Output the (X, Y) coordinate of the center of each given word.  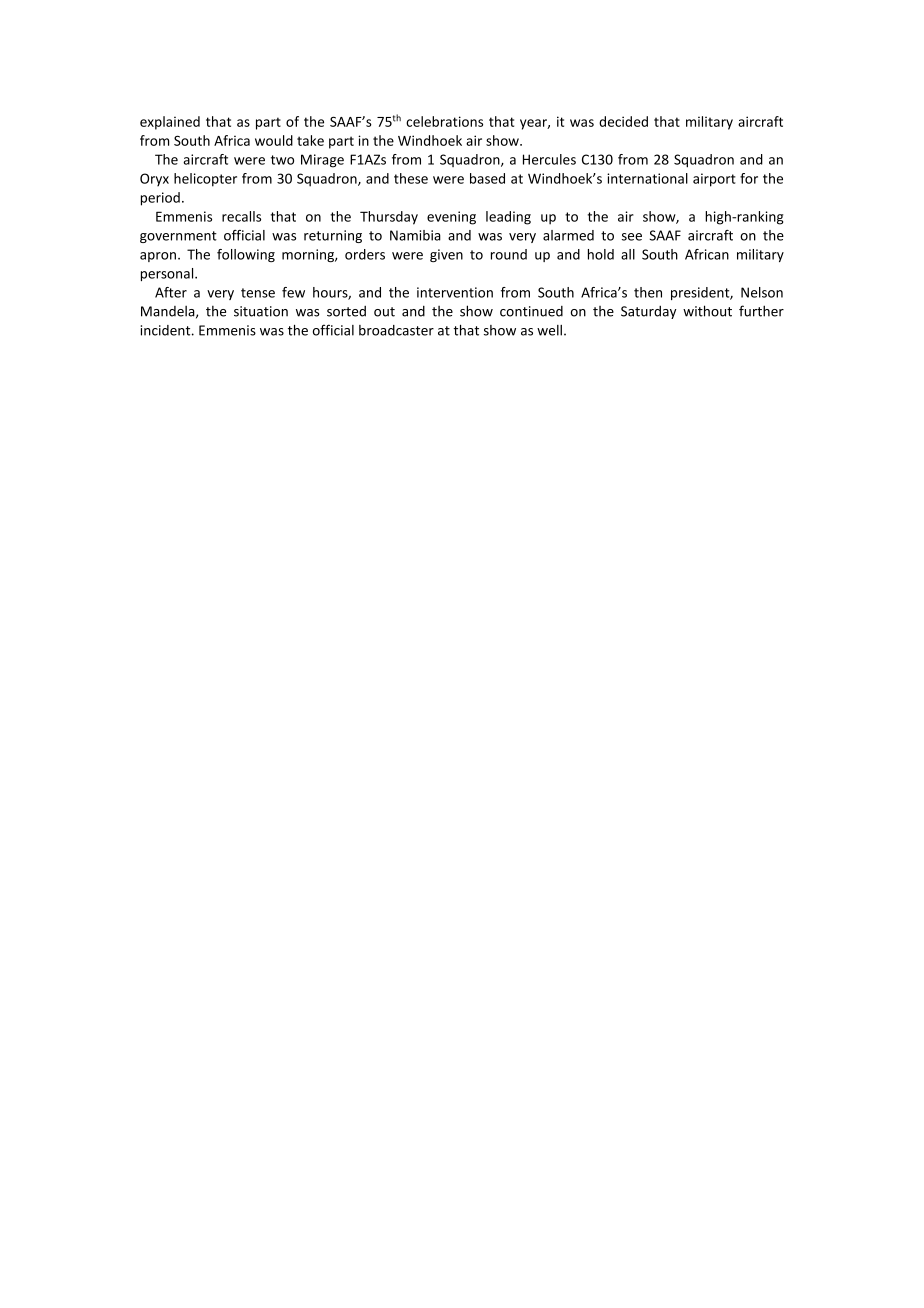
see (632, 237)
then (648, 292)
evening (451, 218)
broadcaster (396, 330)
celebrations (444, 121)
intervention (455, 292)
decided (623, 121)
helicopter (205, 180)
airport (714, 180)
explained (170, 123)
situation (261, 311)
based (487, 178)
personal (168, 274)
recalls (241, 216)
